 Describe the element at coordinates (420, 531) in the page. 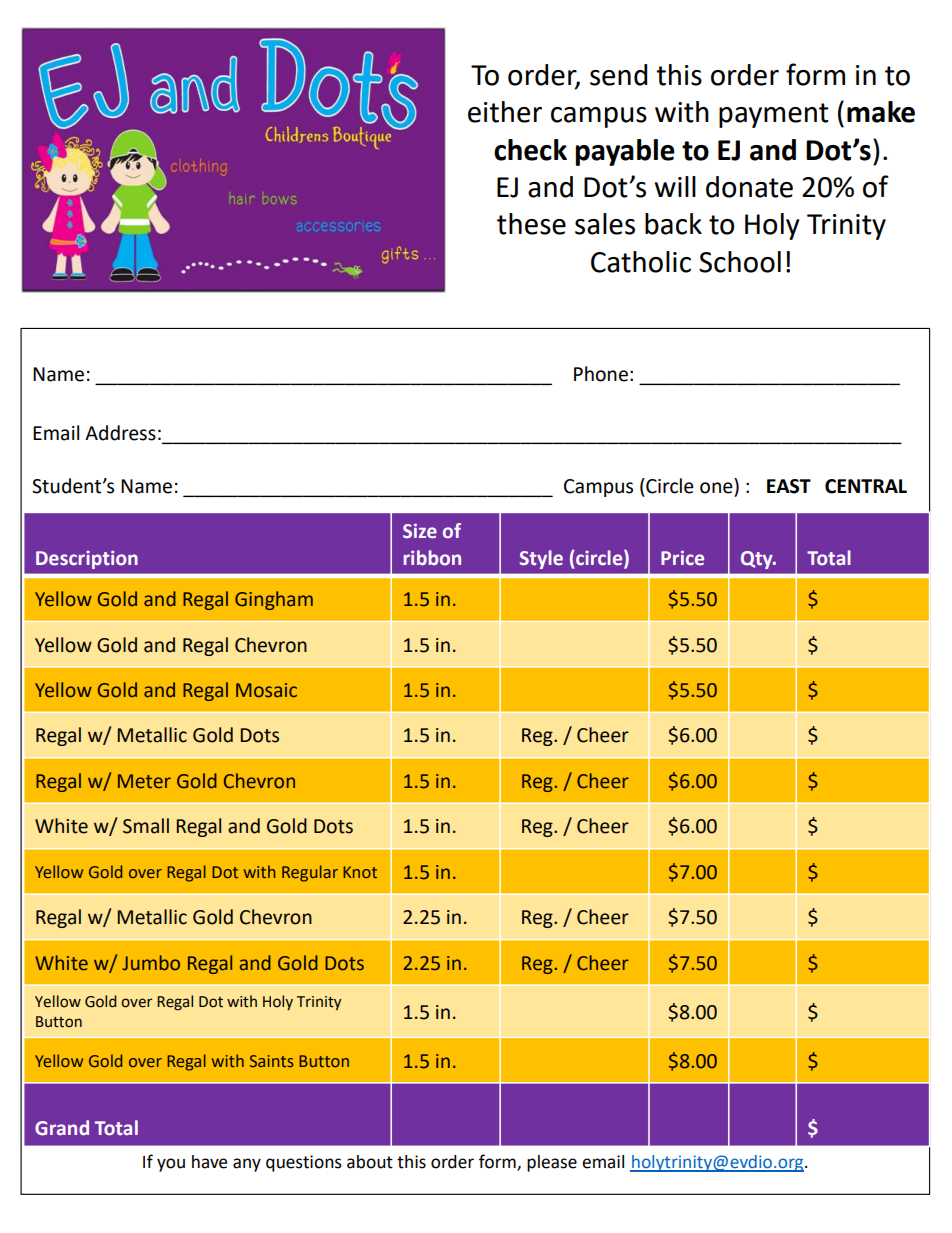

I see `Size` at that location.
